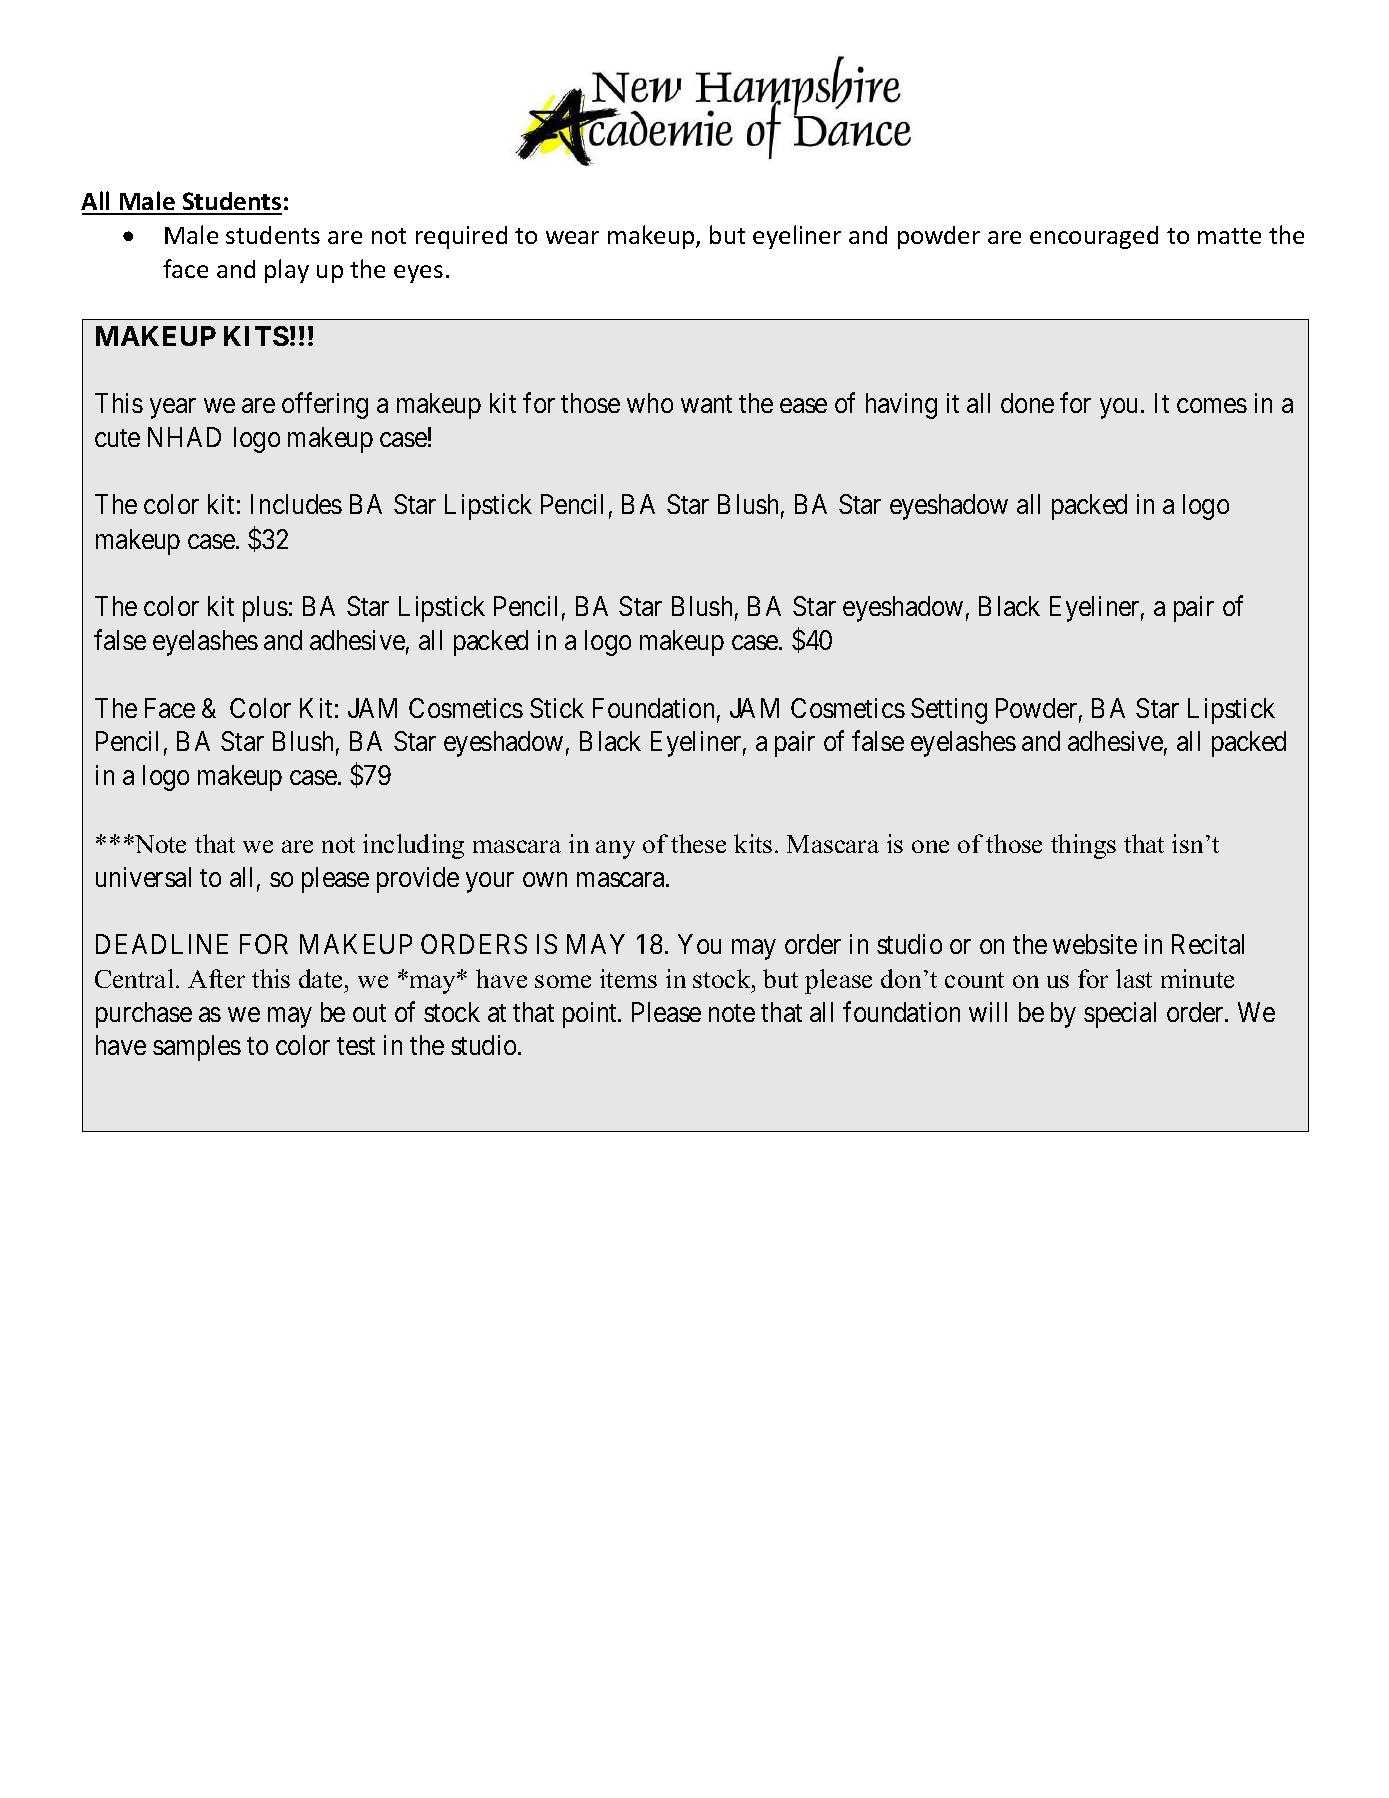  Describe the element at coordinates (1120, 1015) in the page. I see `special` at that location.
